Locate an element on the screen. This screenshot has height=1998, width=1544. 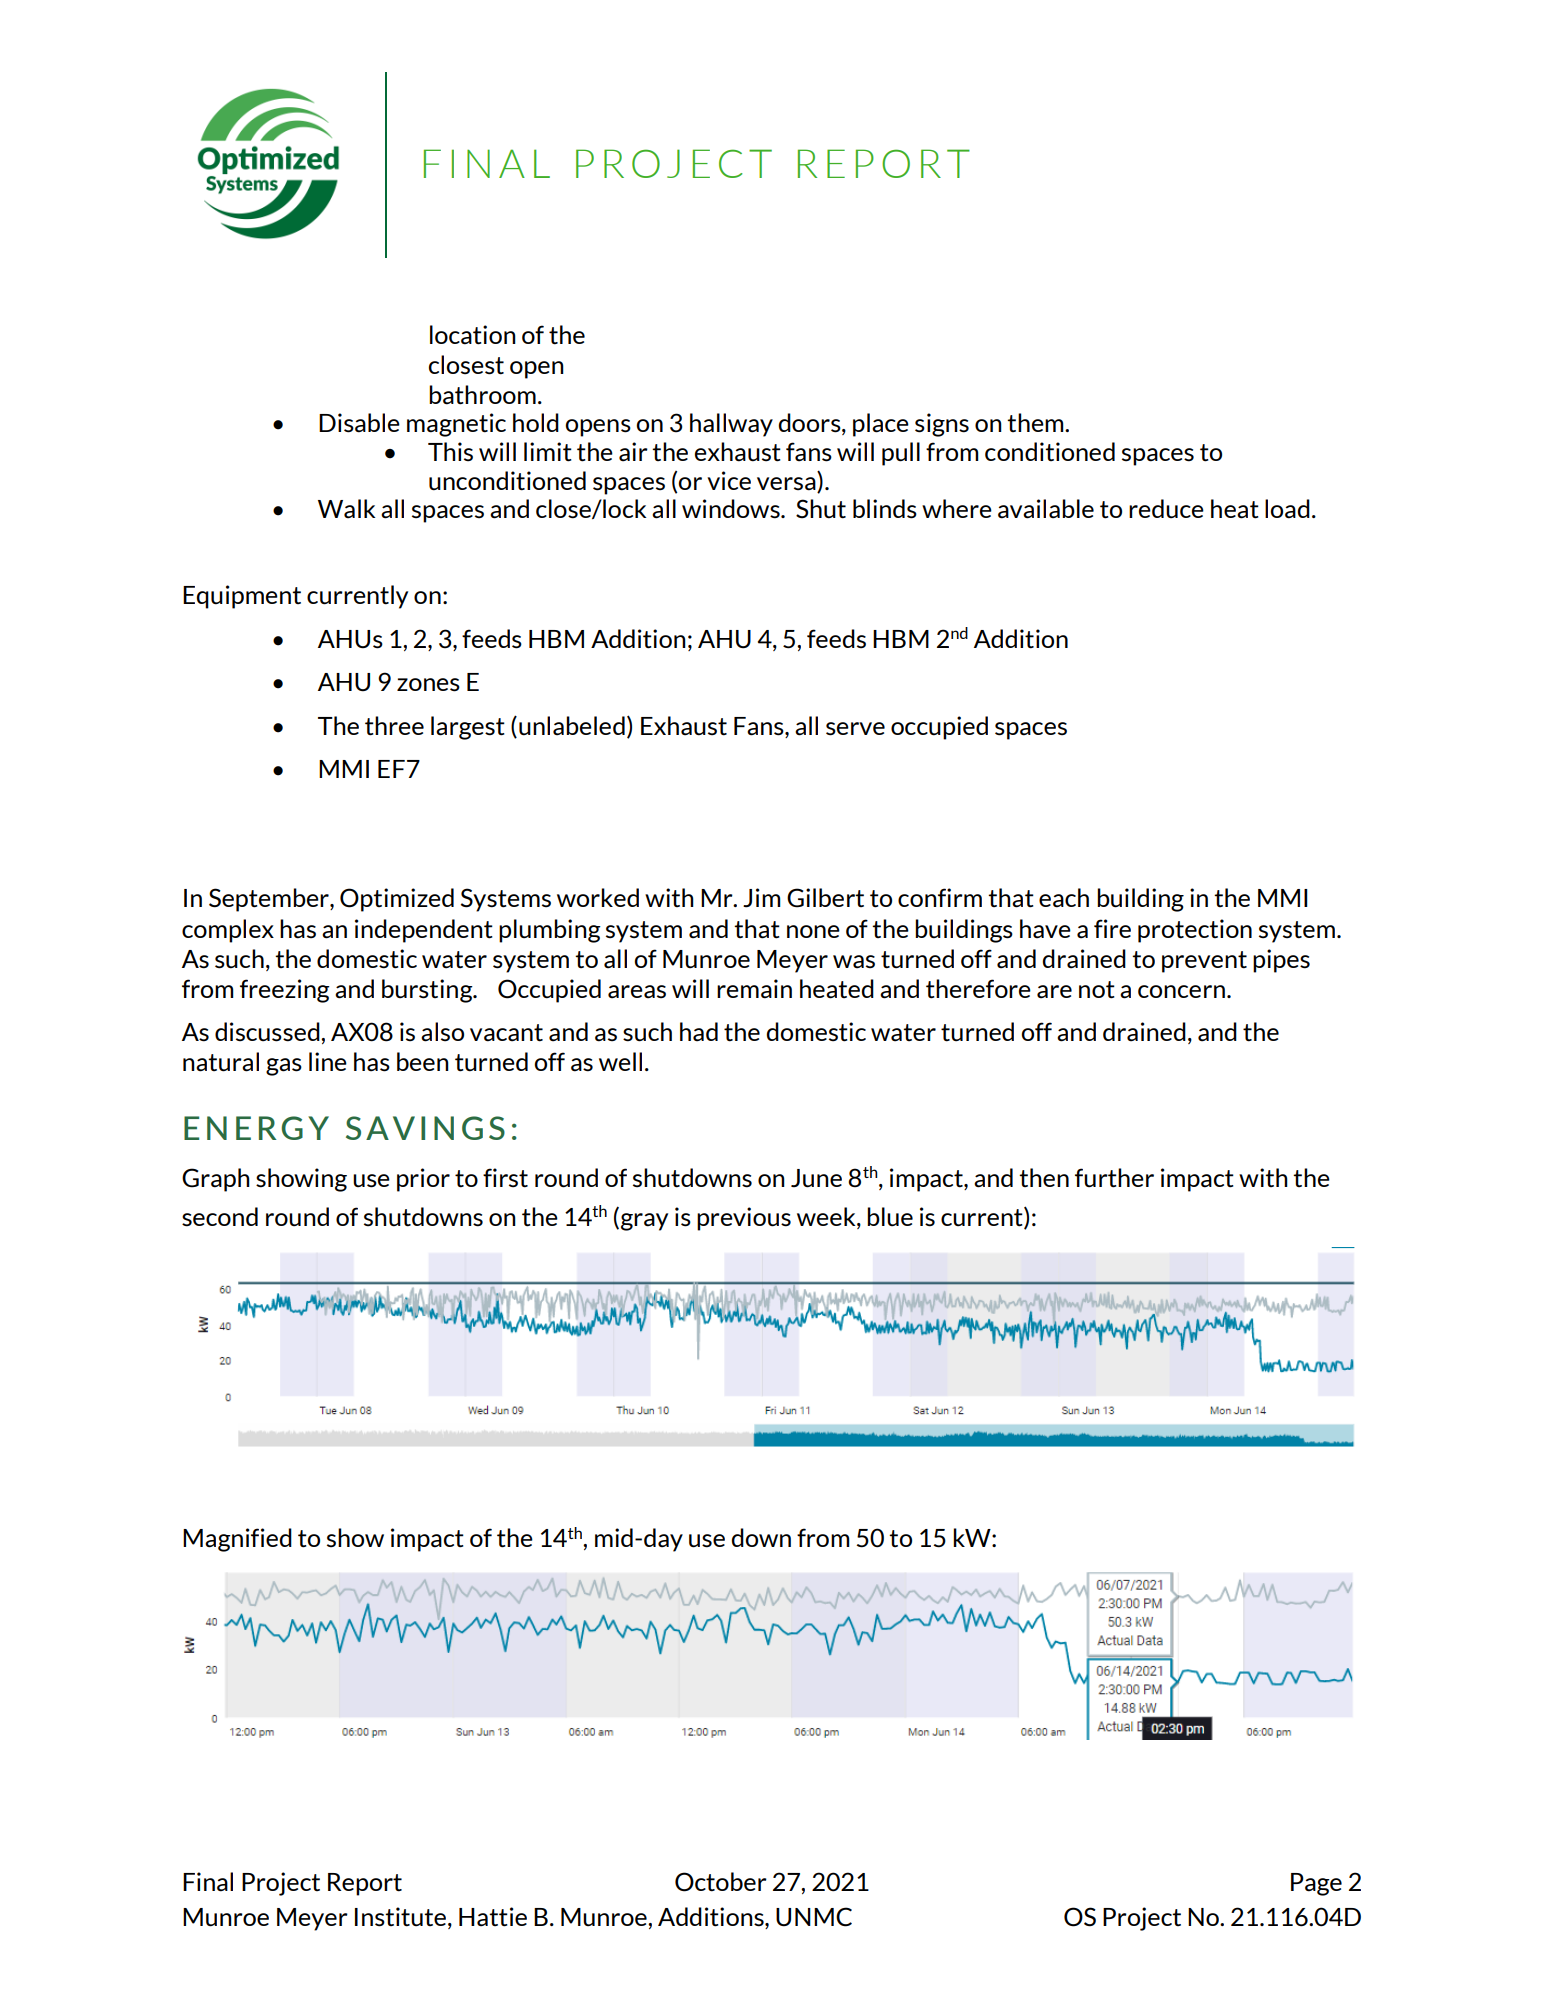
further is located at coordinates (1114, 1178).
